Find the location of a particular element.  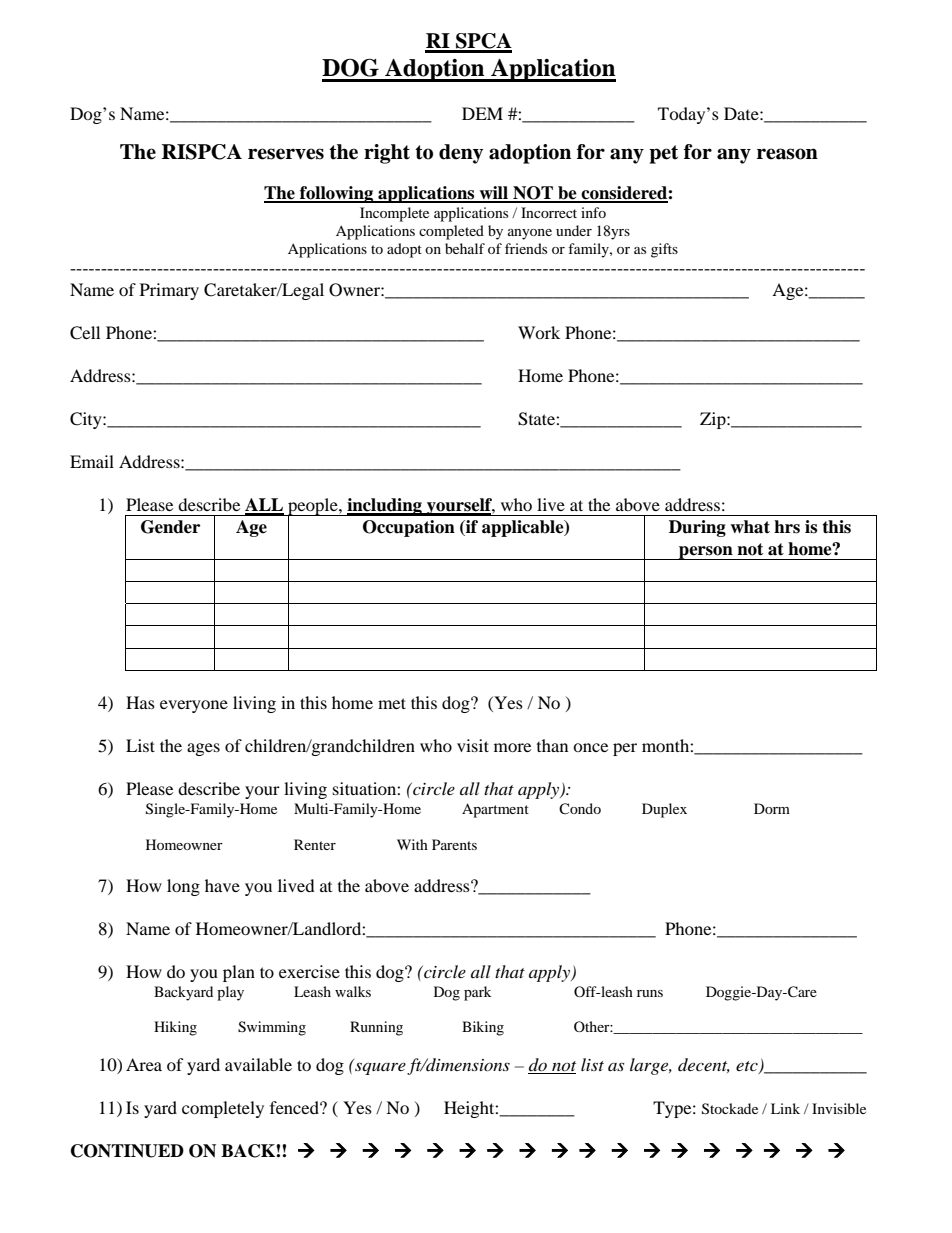

completely is located at coordinates (223, 1109).
